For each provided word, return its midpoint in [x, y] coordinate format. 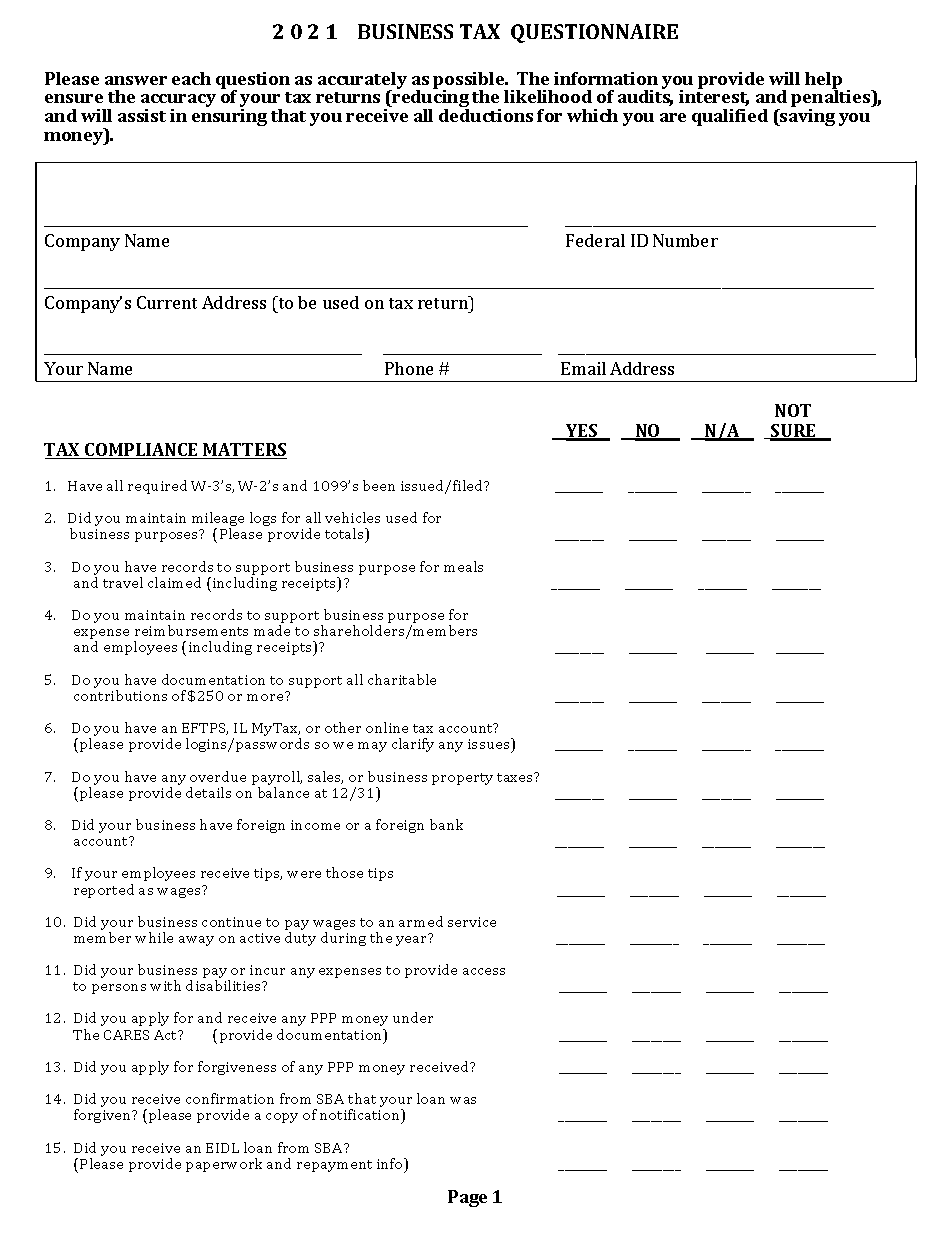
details [208, 792]
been [379, 485]
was [463, 1100]
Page [467, 1198]
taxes [516, 777]
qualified [730, 117]
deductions [486, 115]
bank [446, 824]
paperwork [224, 1165]
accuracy [178, 102]
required [157, 487]
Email [583, 368]
